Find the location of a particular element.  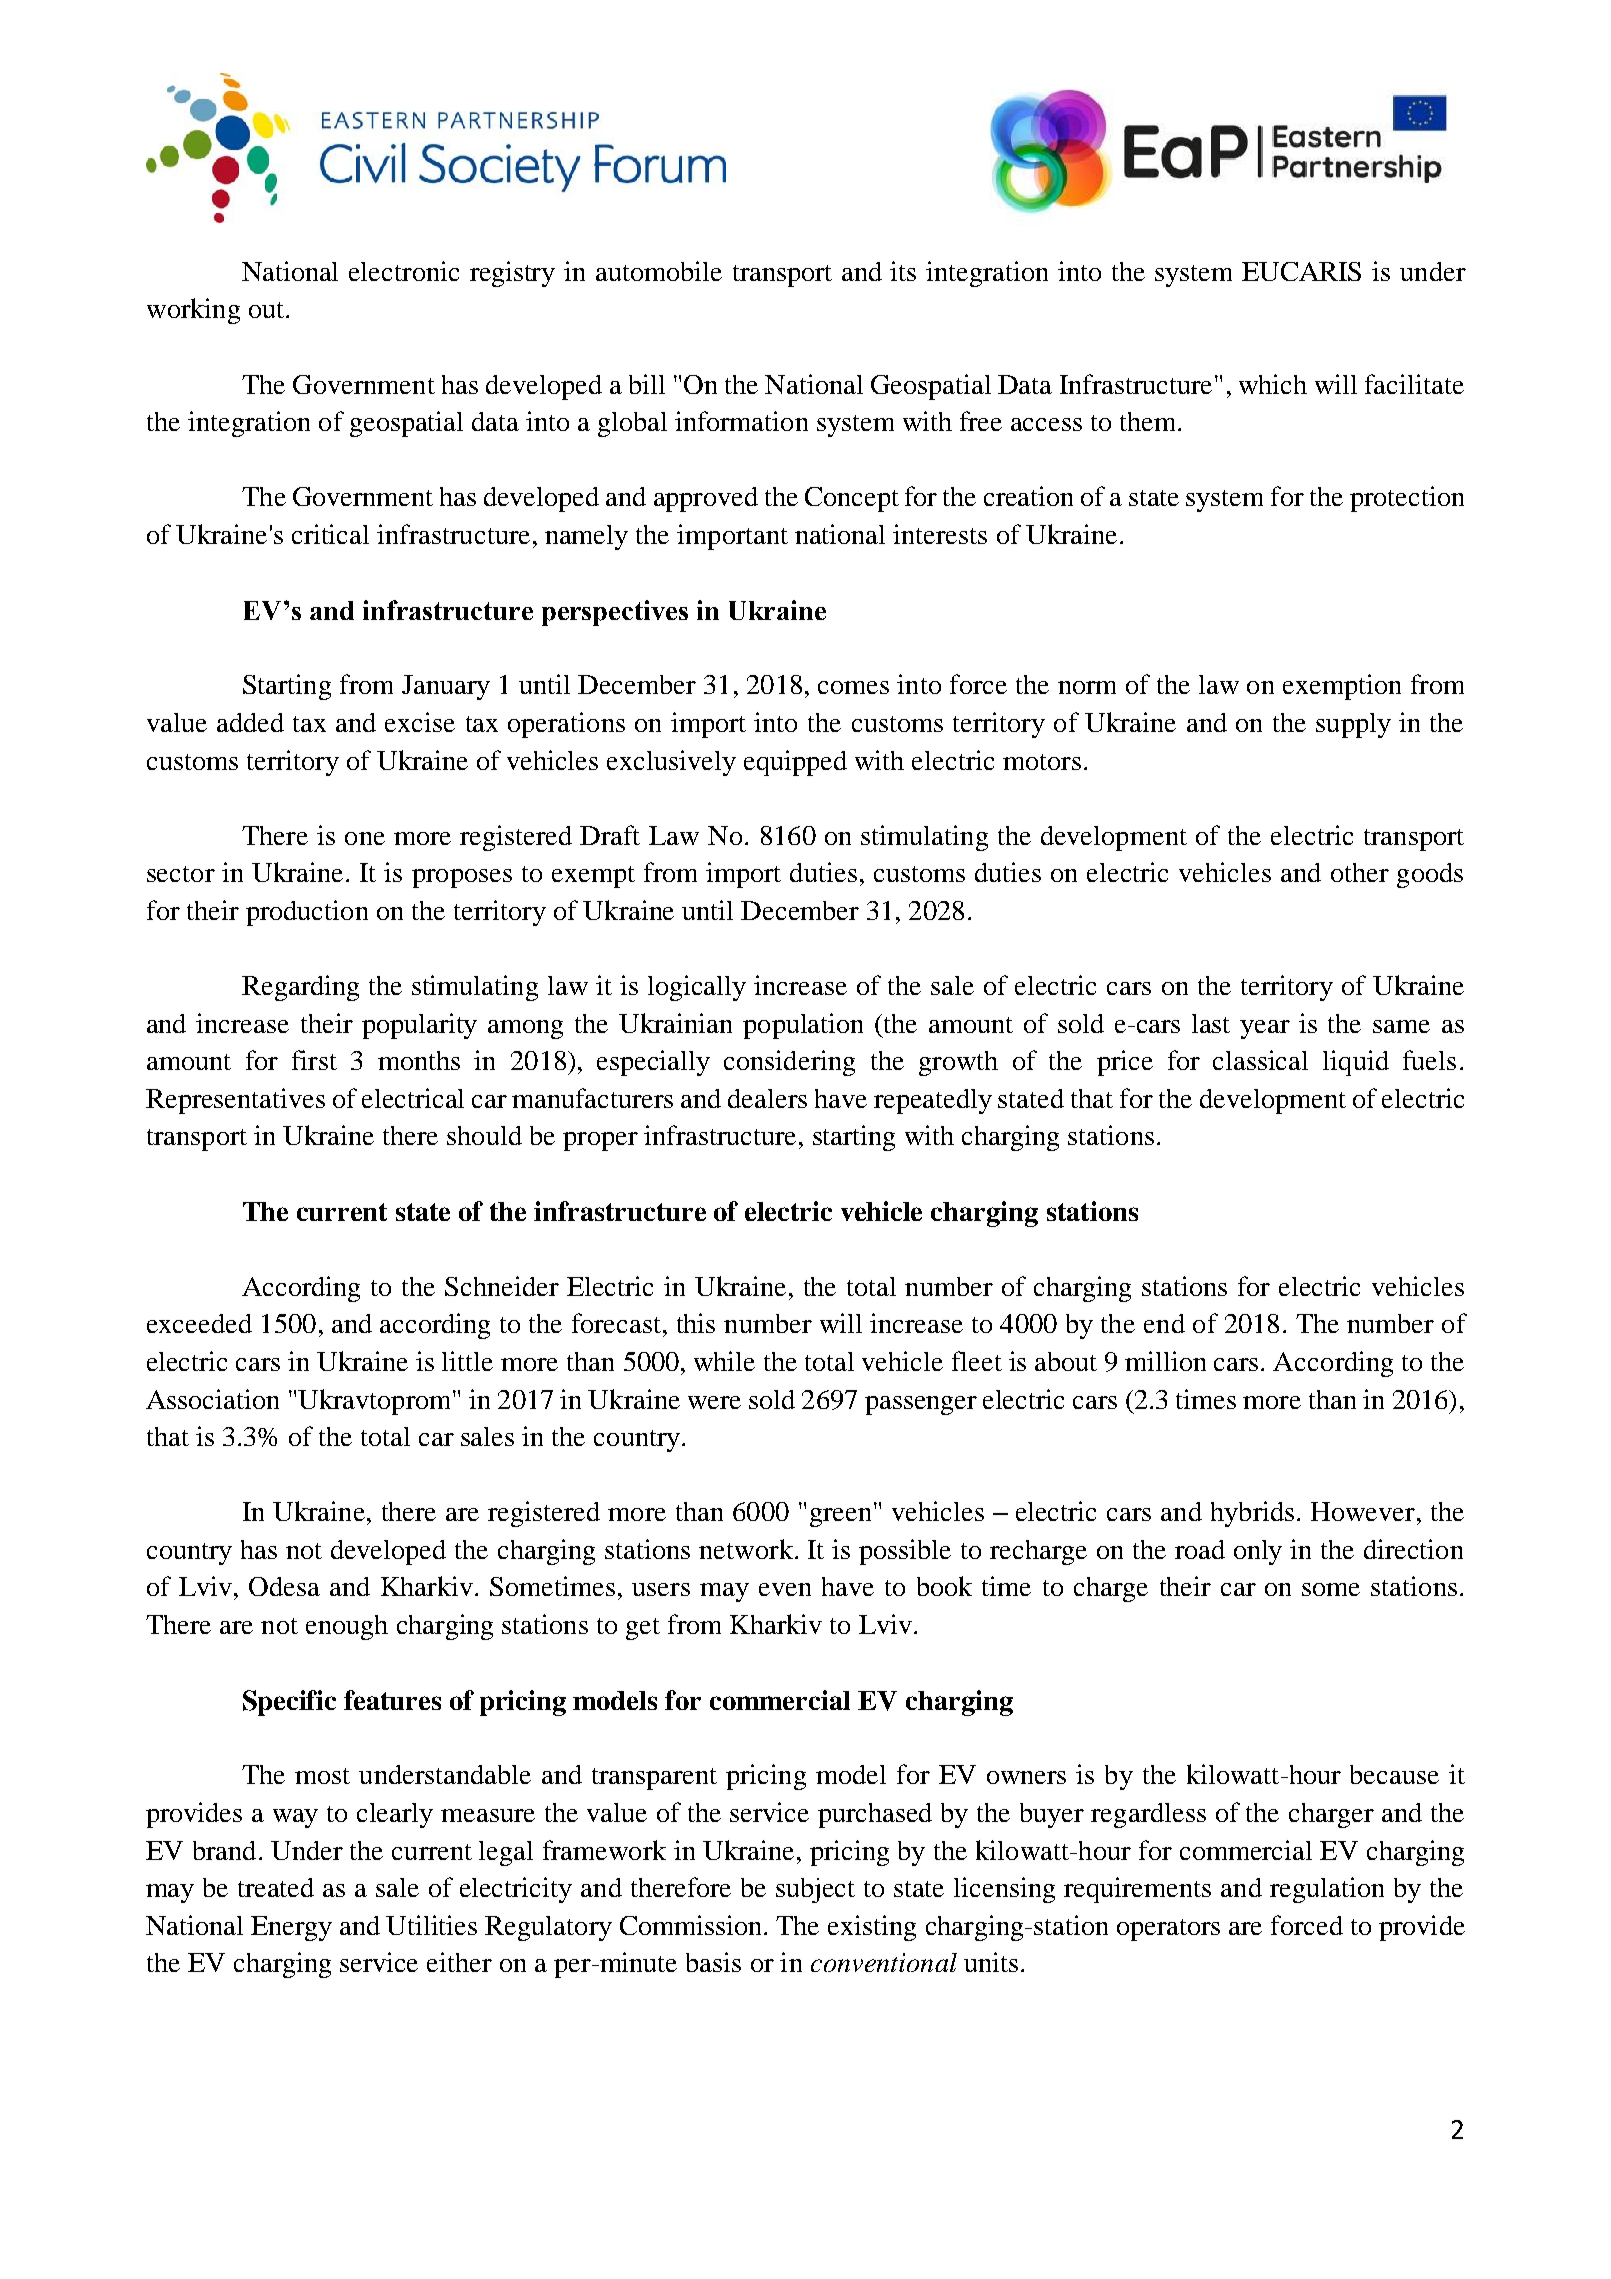

information is located at coordinates (741, 421).
